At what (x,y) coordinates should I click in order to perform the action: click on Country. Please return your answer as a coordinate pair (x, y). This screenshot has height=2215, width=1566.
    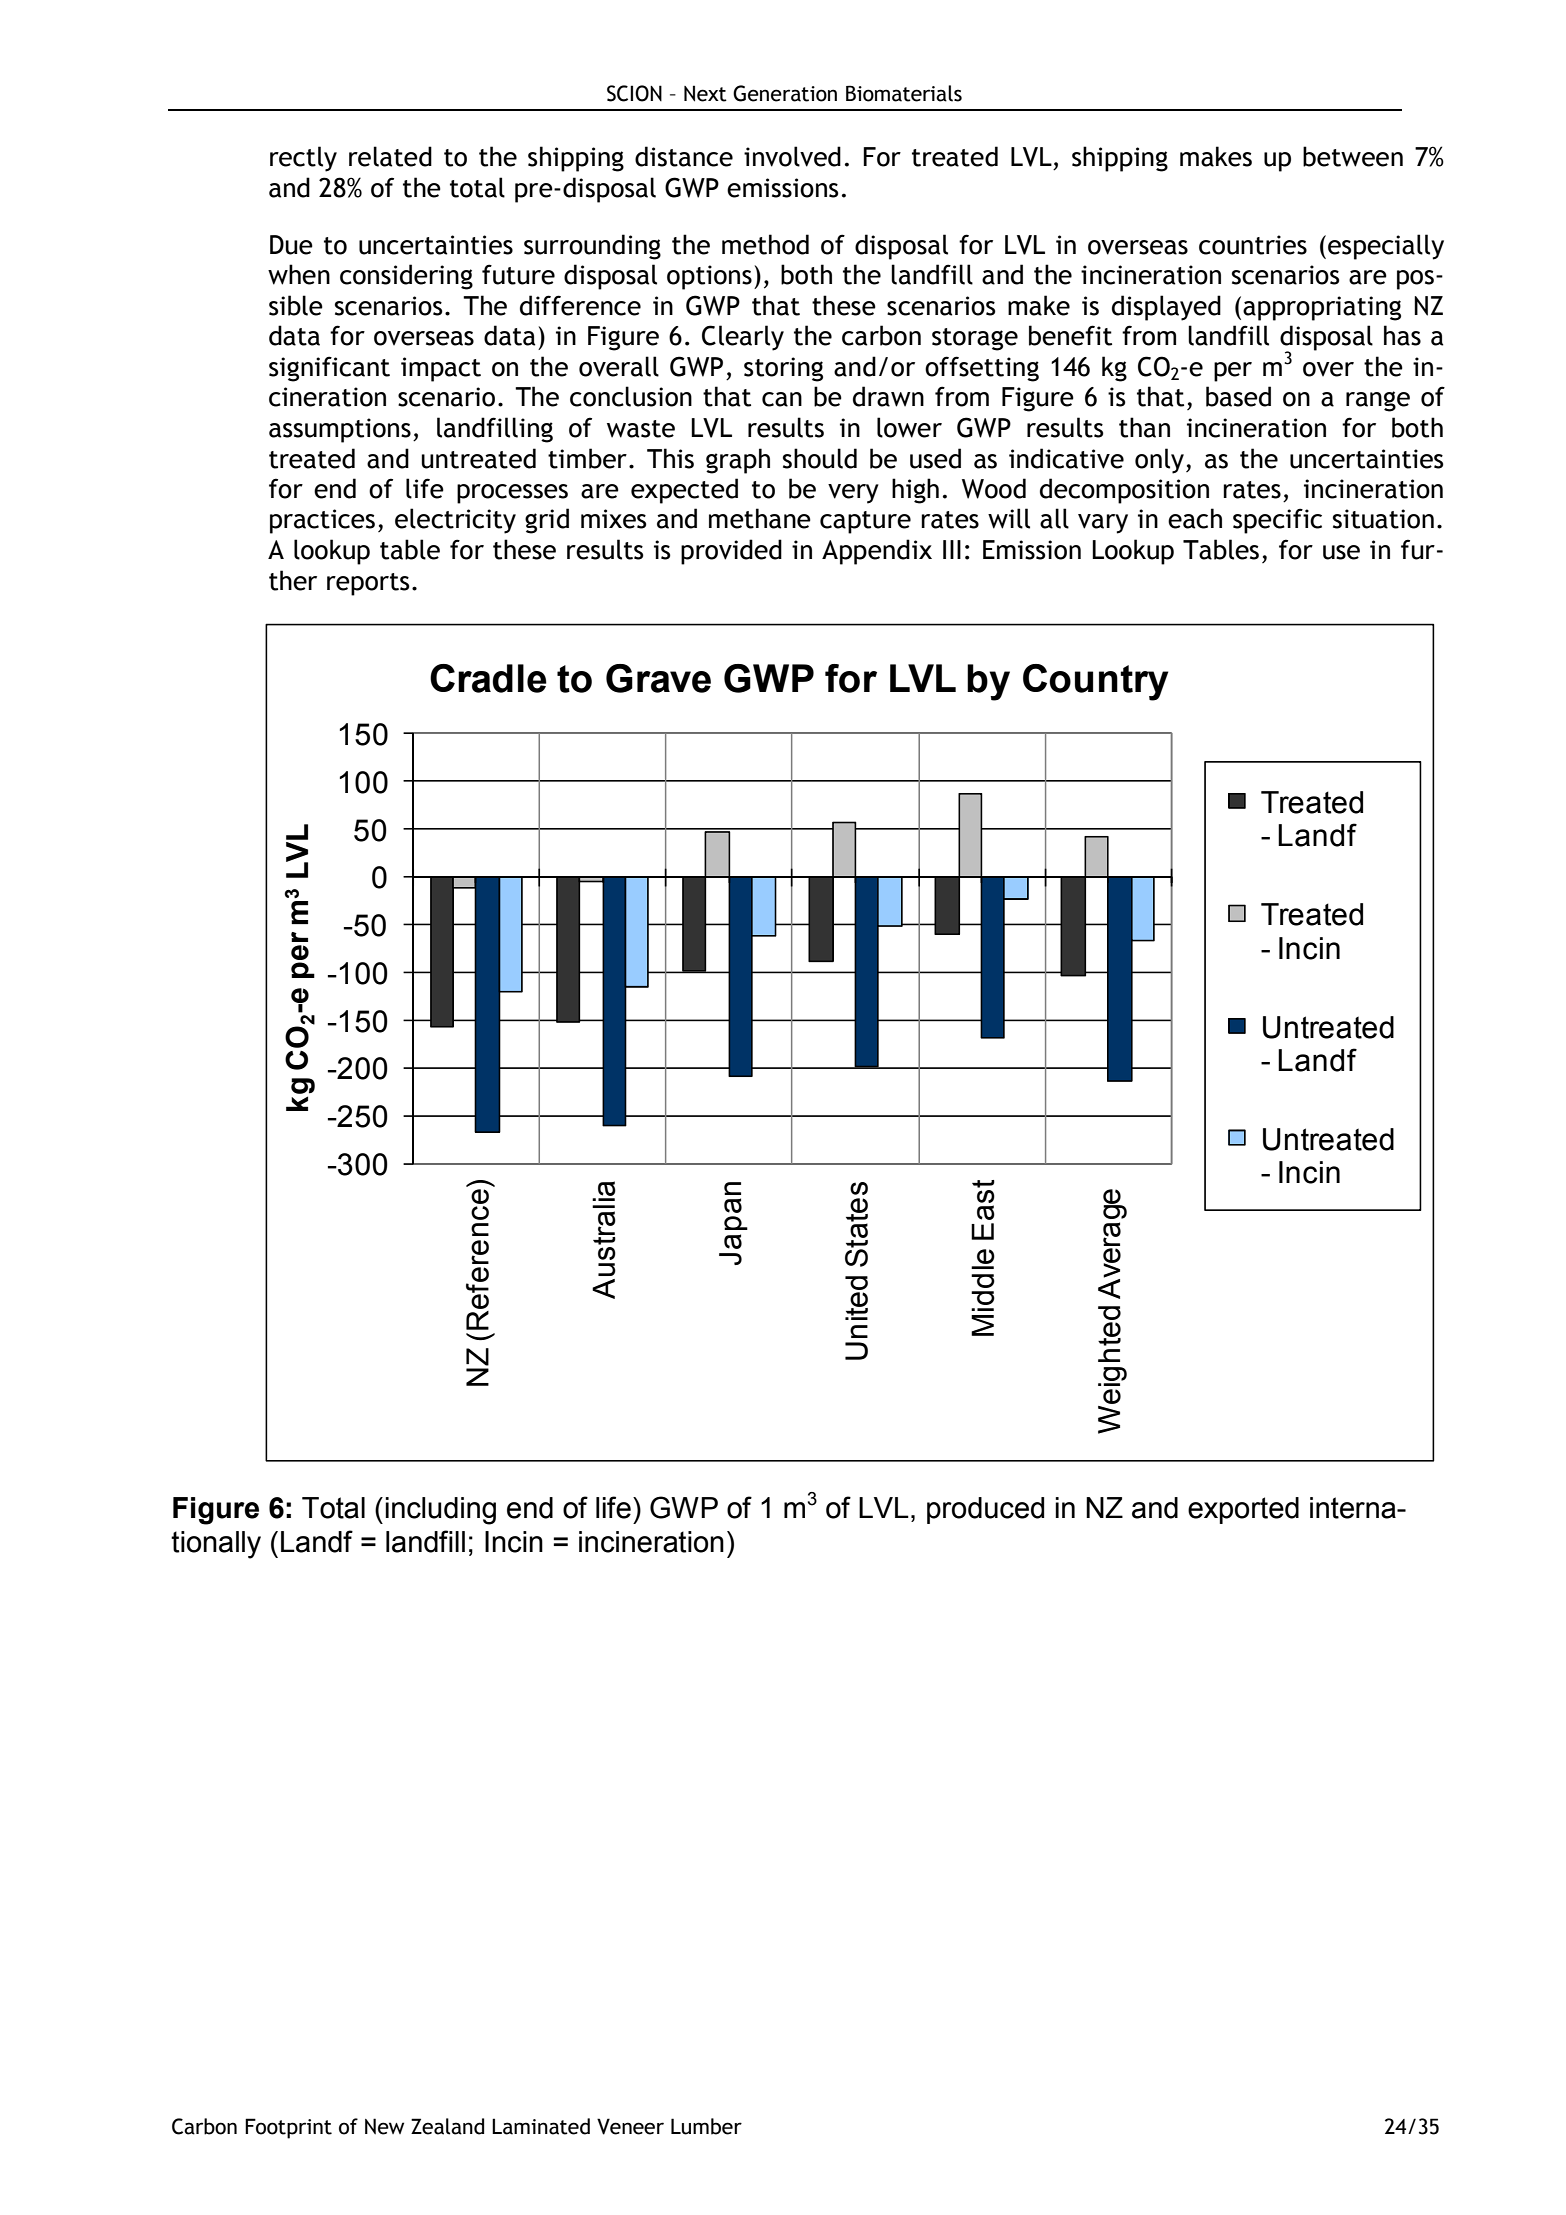
    Looking at the image, I should click on (1095, 682).
